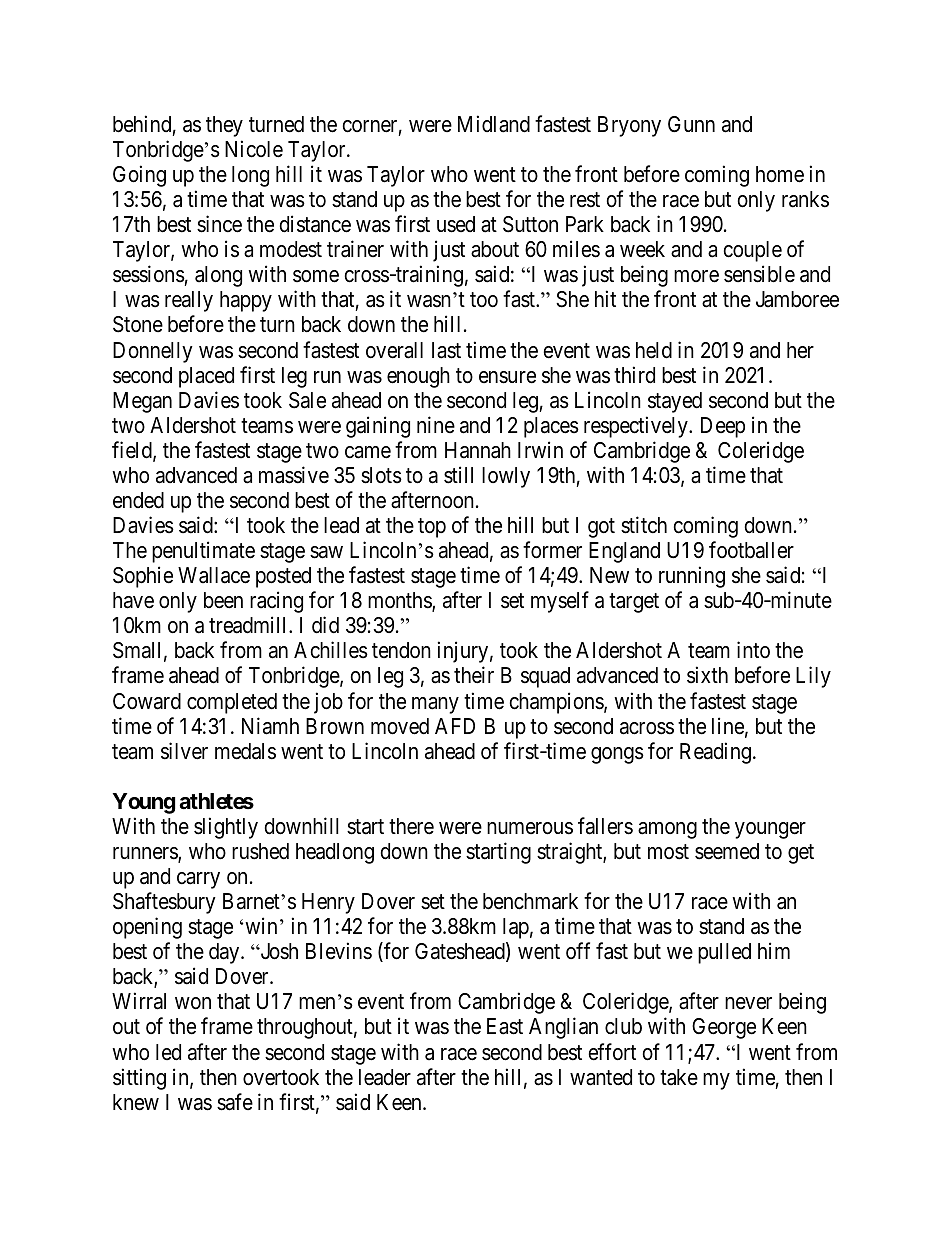 The width and height of the document is (952, 1233). What do you see at coordinates (753, 649) in the document?
I see `into` at bounding box center [753, 649].
